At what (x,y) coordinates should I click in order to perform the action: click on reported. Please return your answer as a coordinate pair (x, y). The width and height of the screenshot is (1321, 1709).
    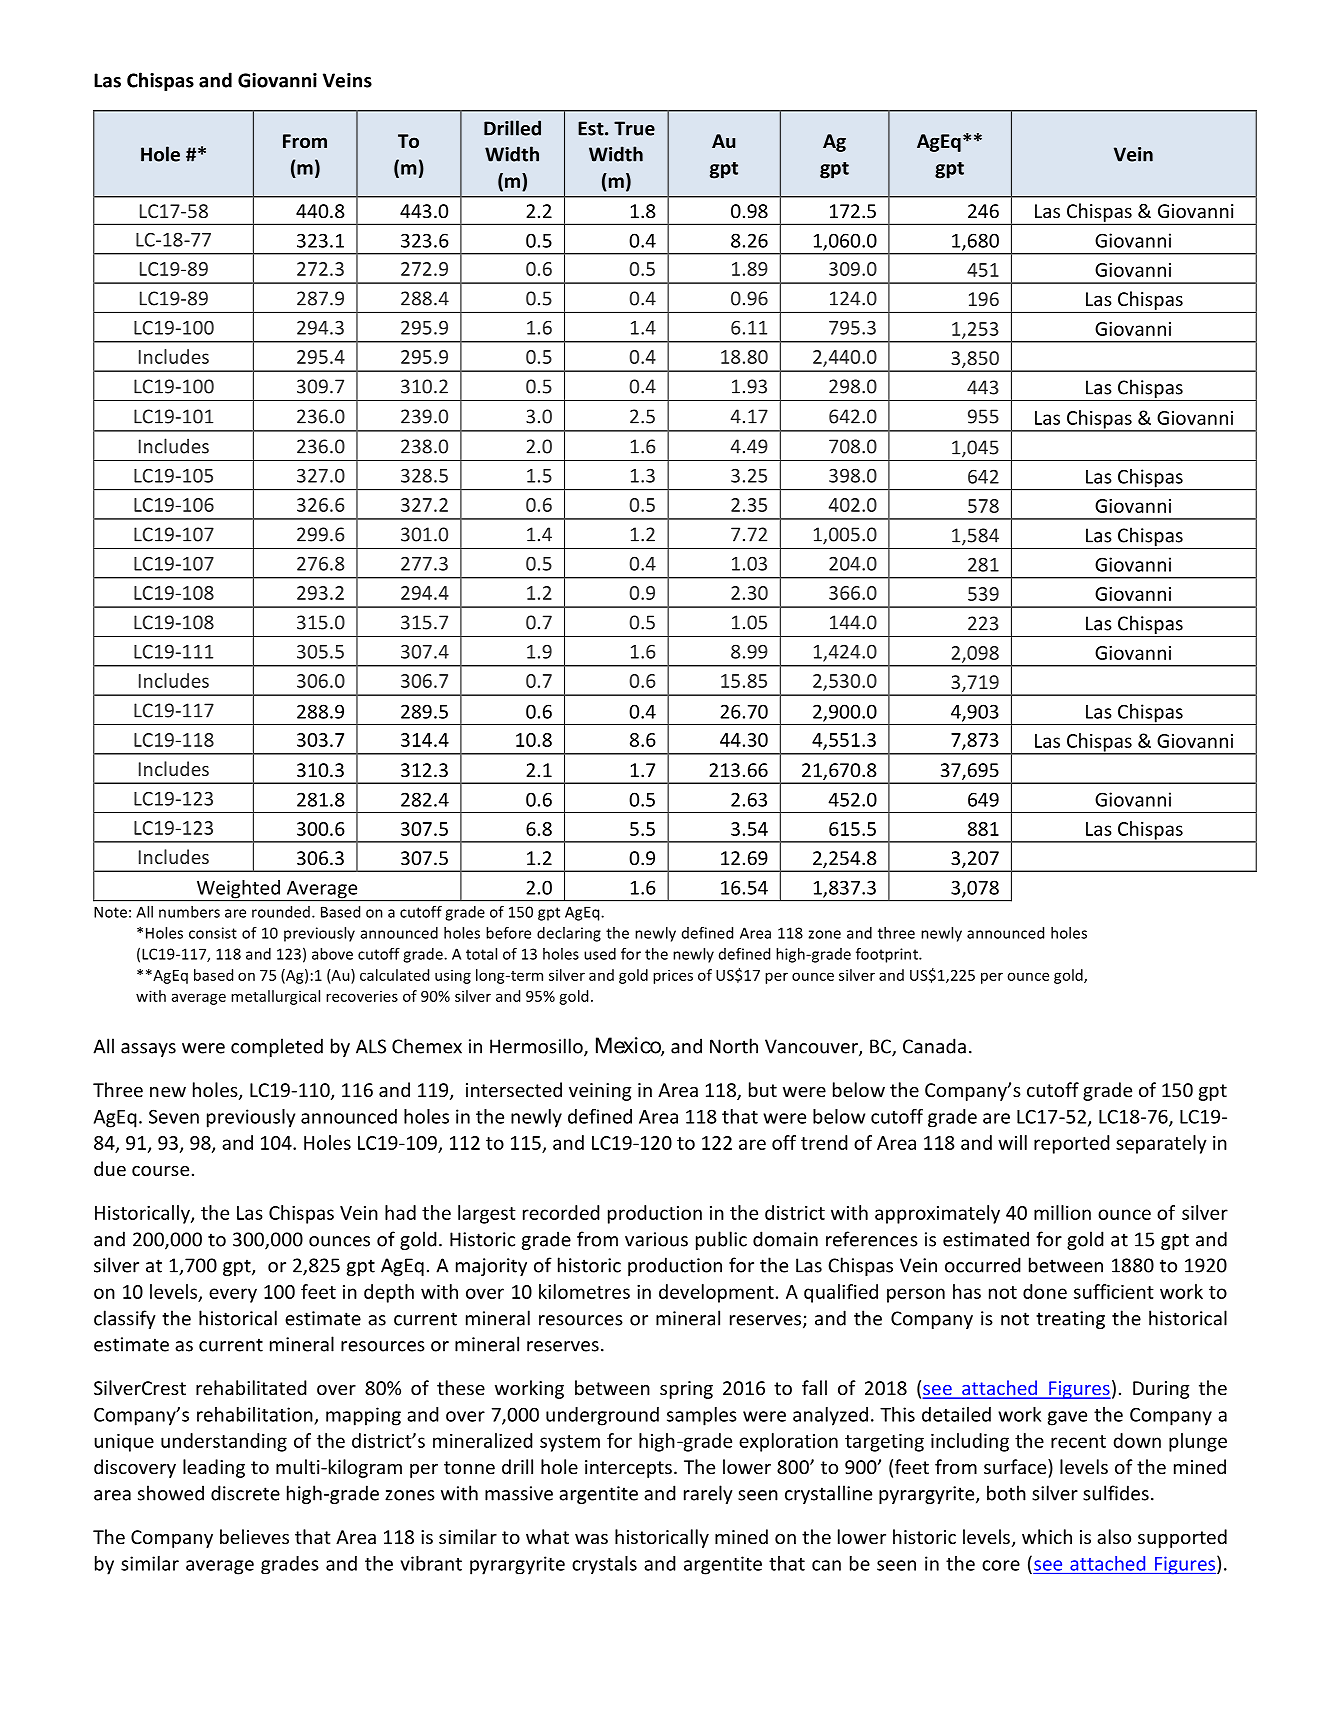
    Looking at the image, I should click on (1072, 1144).
